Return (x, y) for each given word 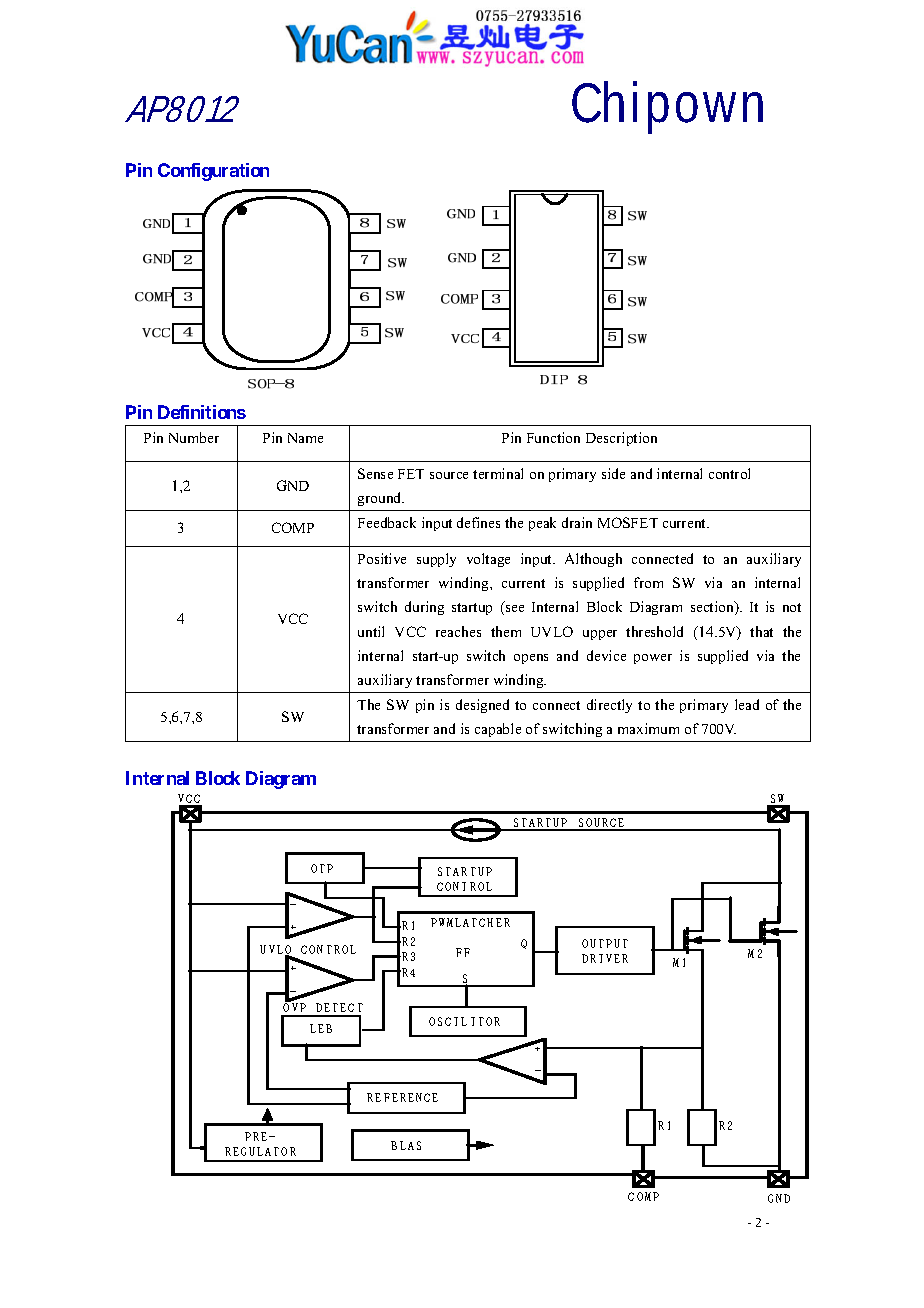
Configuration (213, 172)
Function (553, 437)
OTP (322, 868)
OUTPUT (605, 943)
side (613, 473)
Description (621, 439)
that (761, 631)
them (506, 631)
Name (305, 438)
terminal (498, 473)
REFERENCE (402, 1097)
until (371, 631)
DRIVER (605, 958)
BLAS (406, 1145)
